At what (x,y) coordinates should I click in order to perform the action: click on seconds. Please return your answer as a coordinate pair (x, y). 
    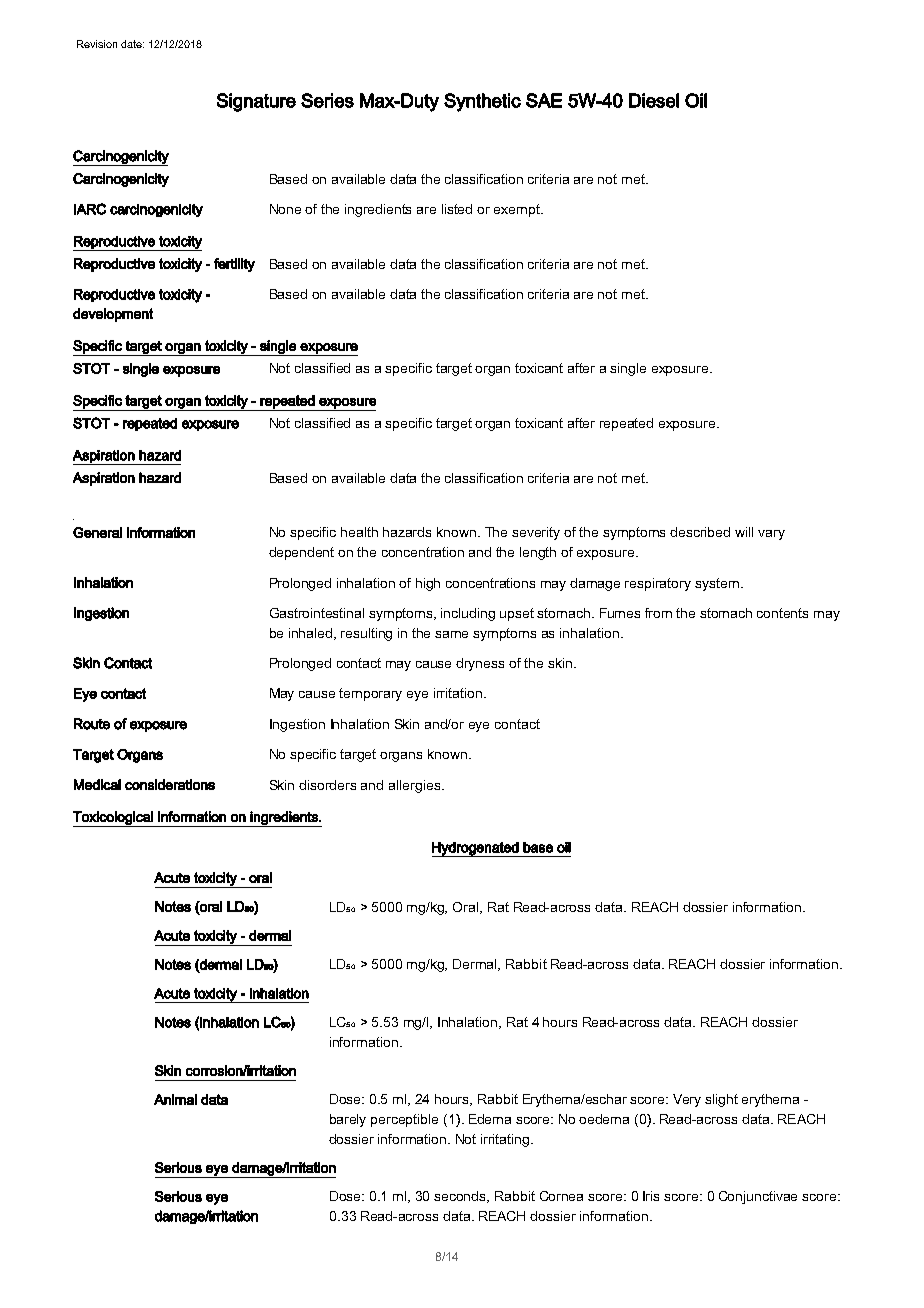
    Looking at the image, I should click on (461, 1197).
